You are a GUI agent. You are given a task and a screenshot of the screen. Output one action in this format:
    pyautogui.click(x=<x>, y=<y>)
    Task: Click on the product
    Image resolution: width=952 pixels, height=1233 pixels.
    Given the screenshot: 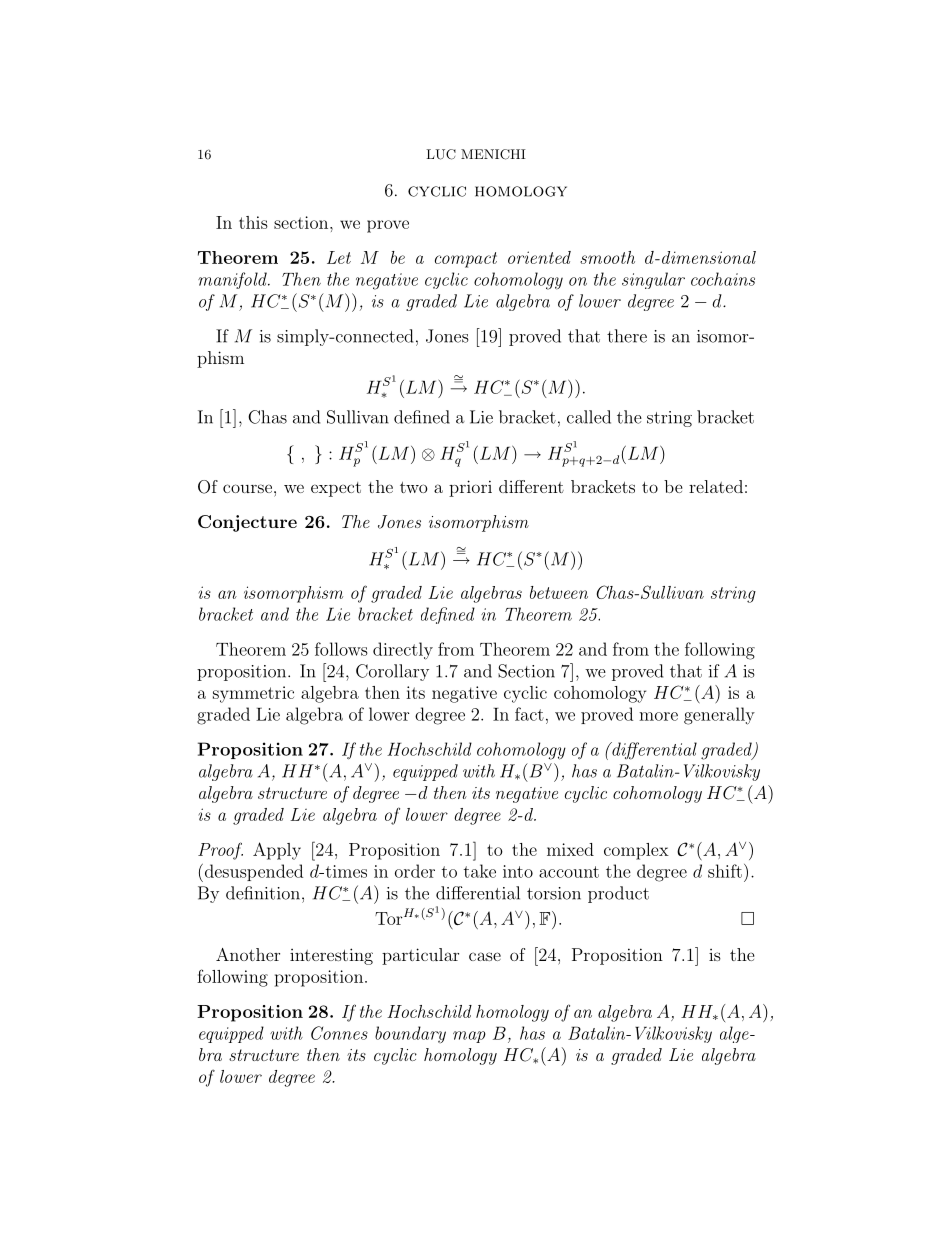 What is the action you would take?
    pyautogui.click(x=618, y=894)
